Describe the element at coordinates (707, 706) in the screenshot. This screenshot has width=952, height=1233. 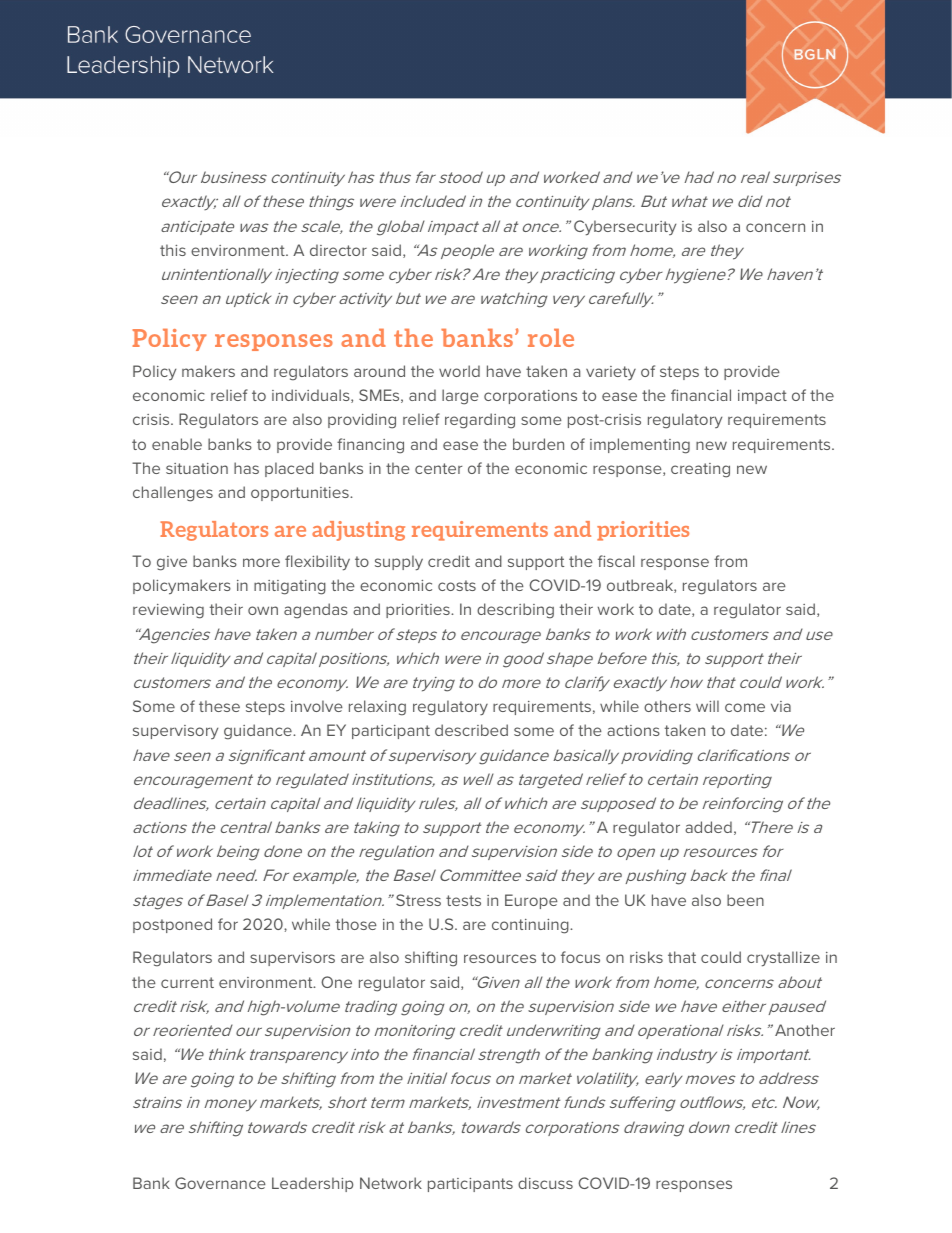
I see `will` at that location.
